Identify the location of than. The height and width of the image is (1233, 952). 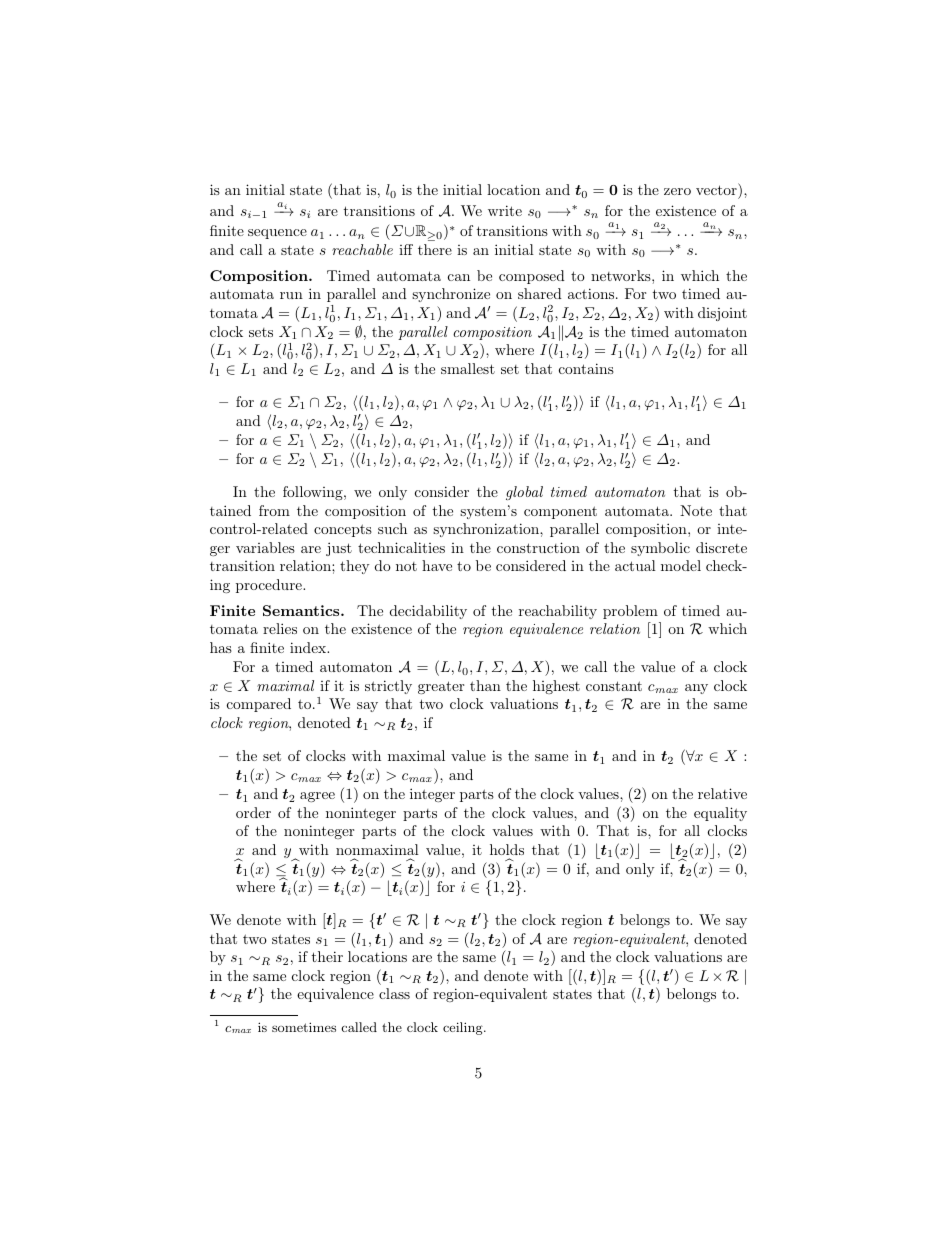
(485, 685).
